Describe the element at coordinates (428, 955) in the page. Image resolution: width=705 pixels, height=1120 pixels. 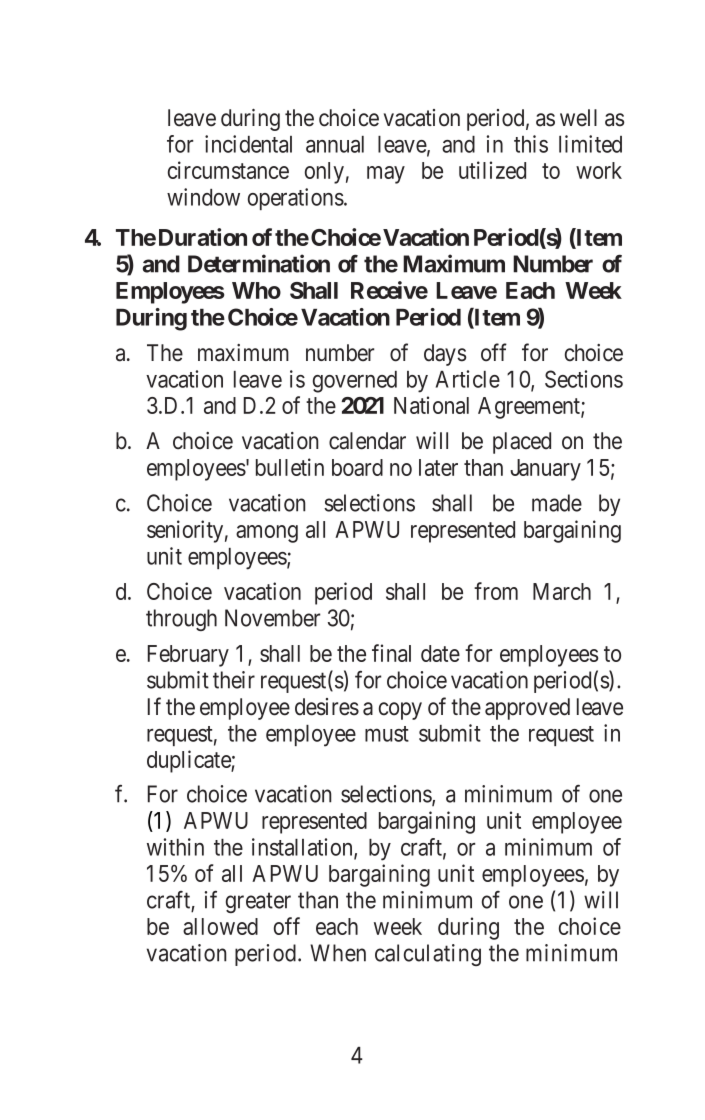
I see `calculating` at that location.
